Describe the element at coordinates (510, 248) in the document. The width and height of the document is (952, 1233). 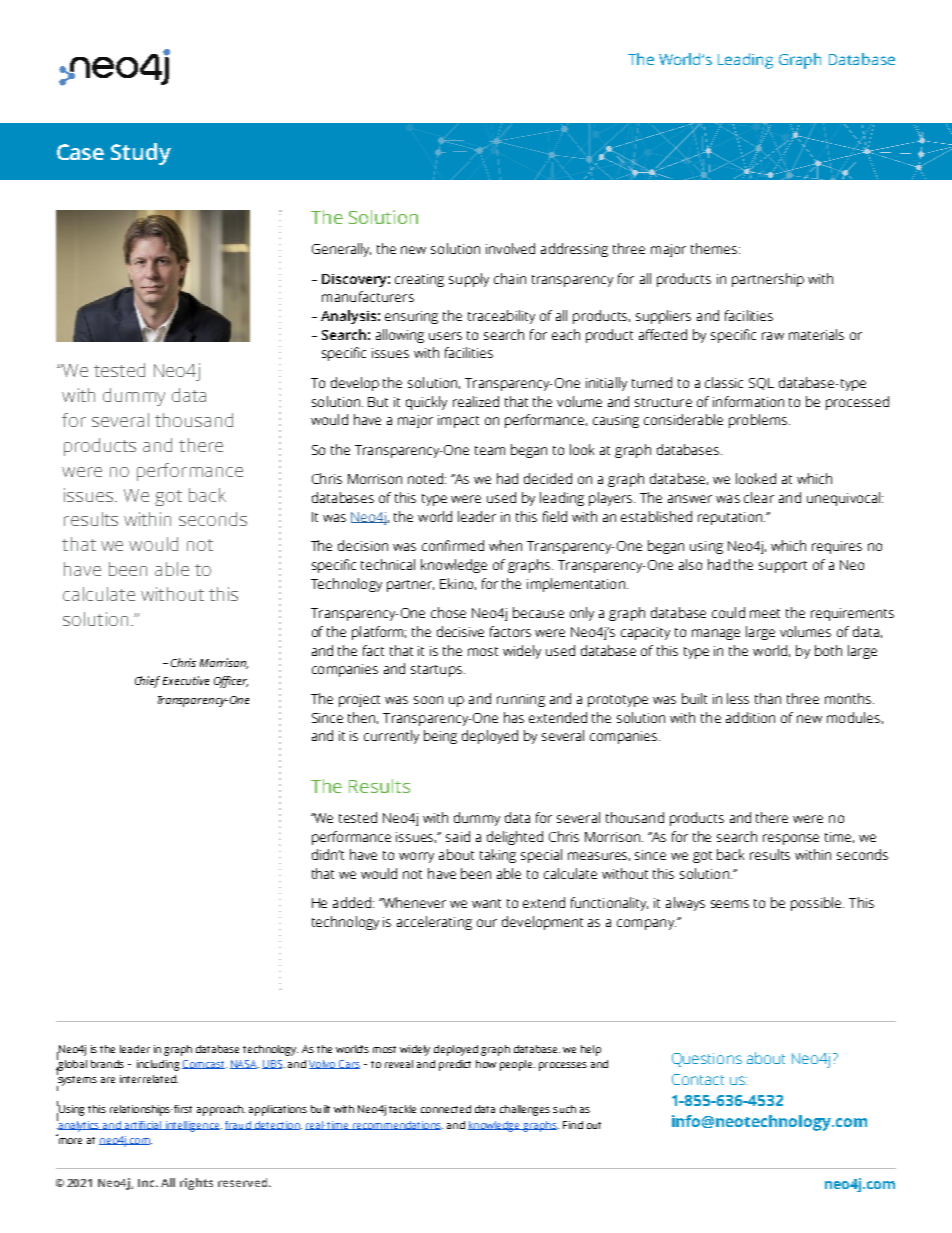
I see `involved` at that location.
